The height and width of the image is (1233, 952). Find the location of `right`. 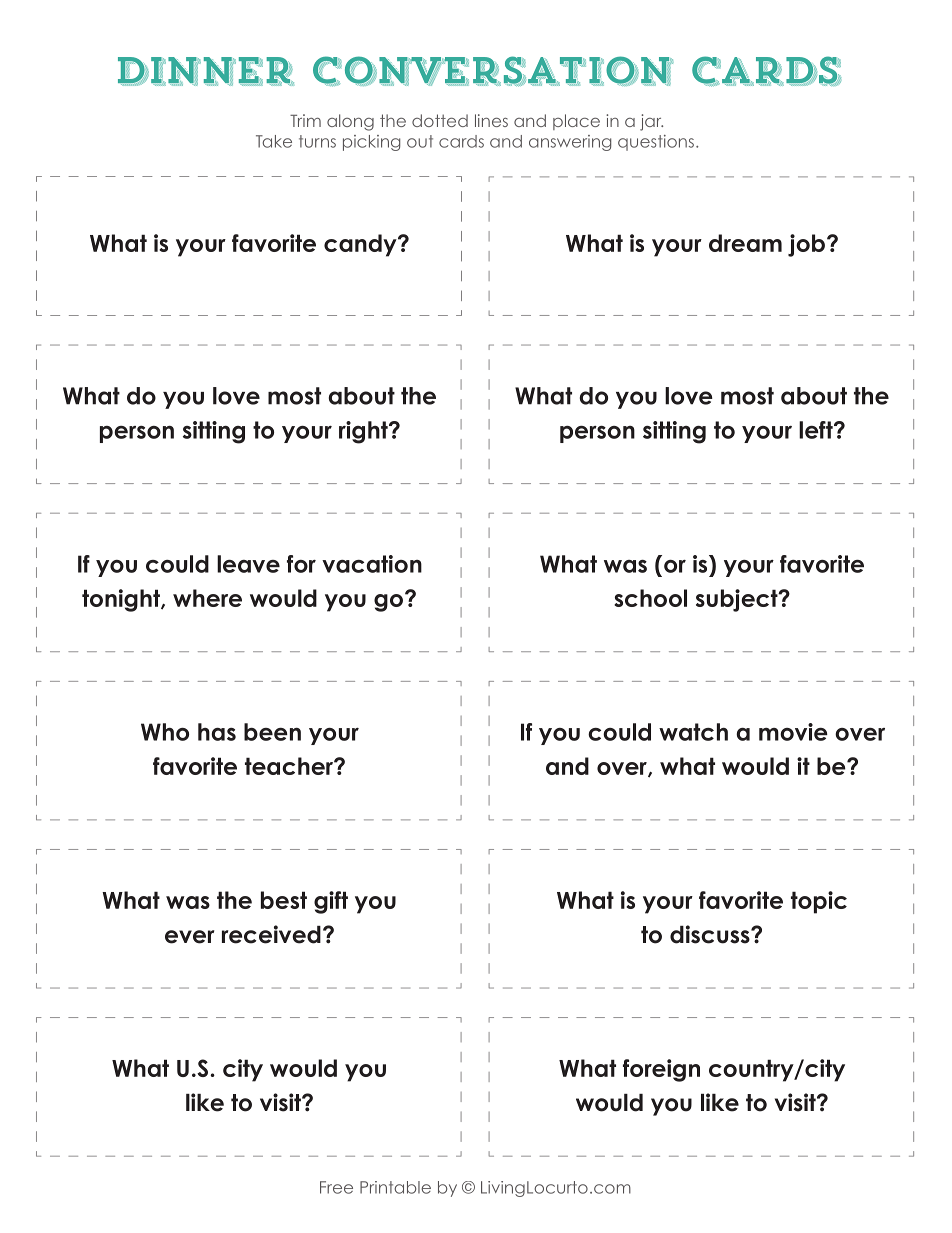

right is located at coordinates (364, 432).
